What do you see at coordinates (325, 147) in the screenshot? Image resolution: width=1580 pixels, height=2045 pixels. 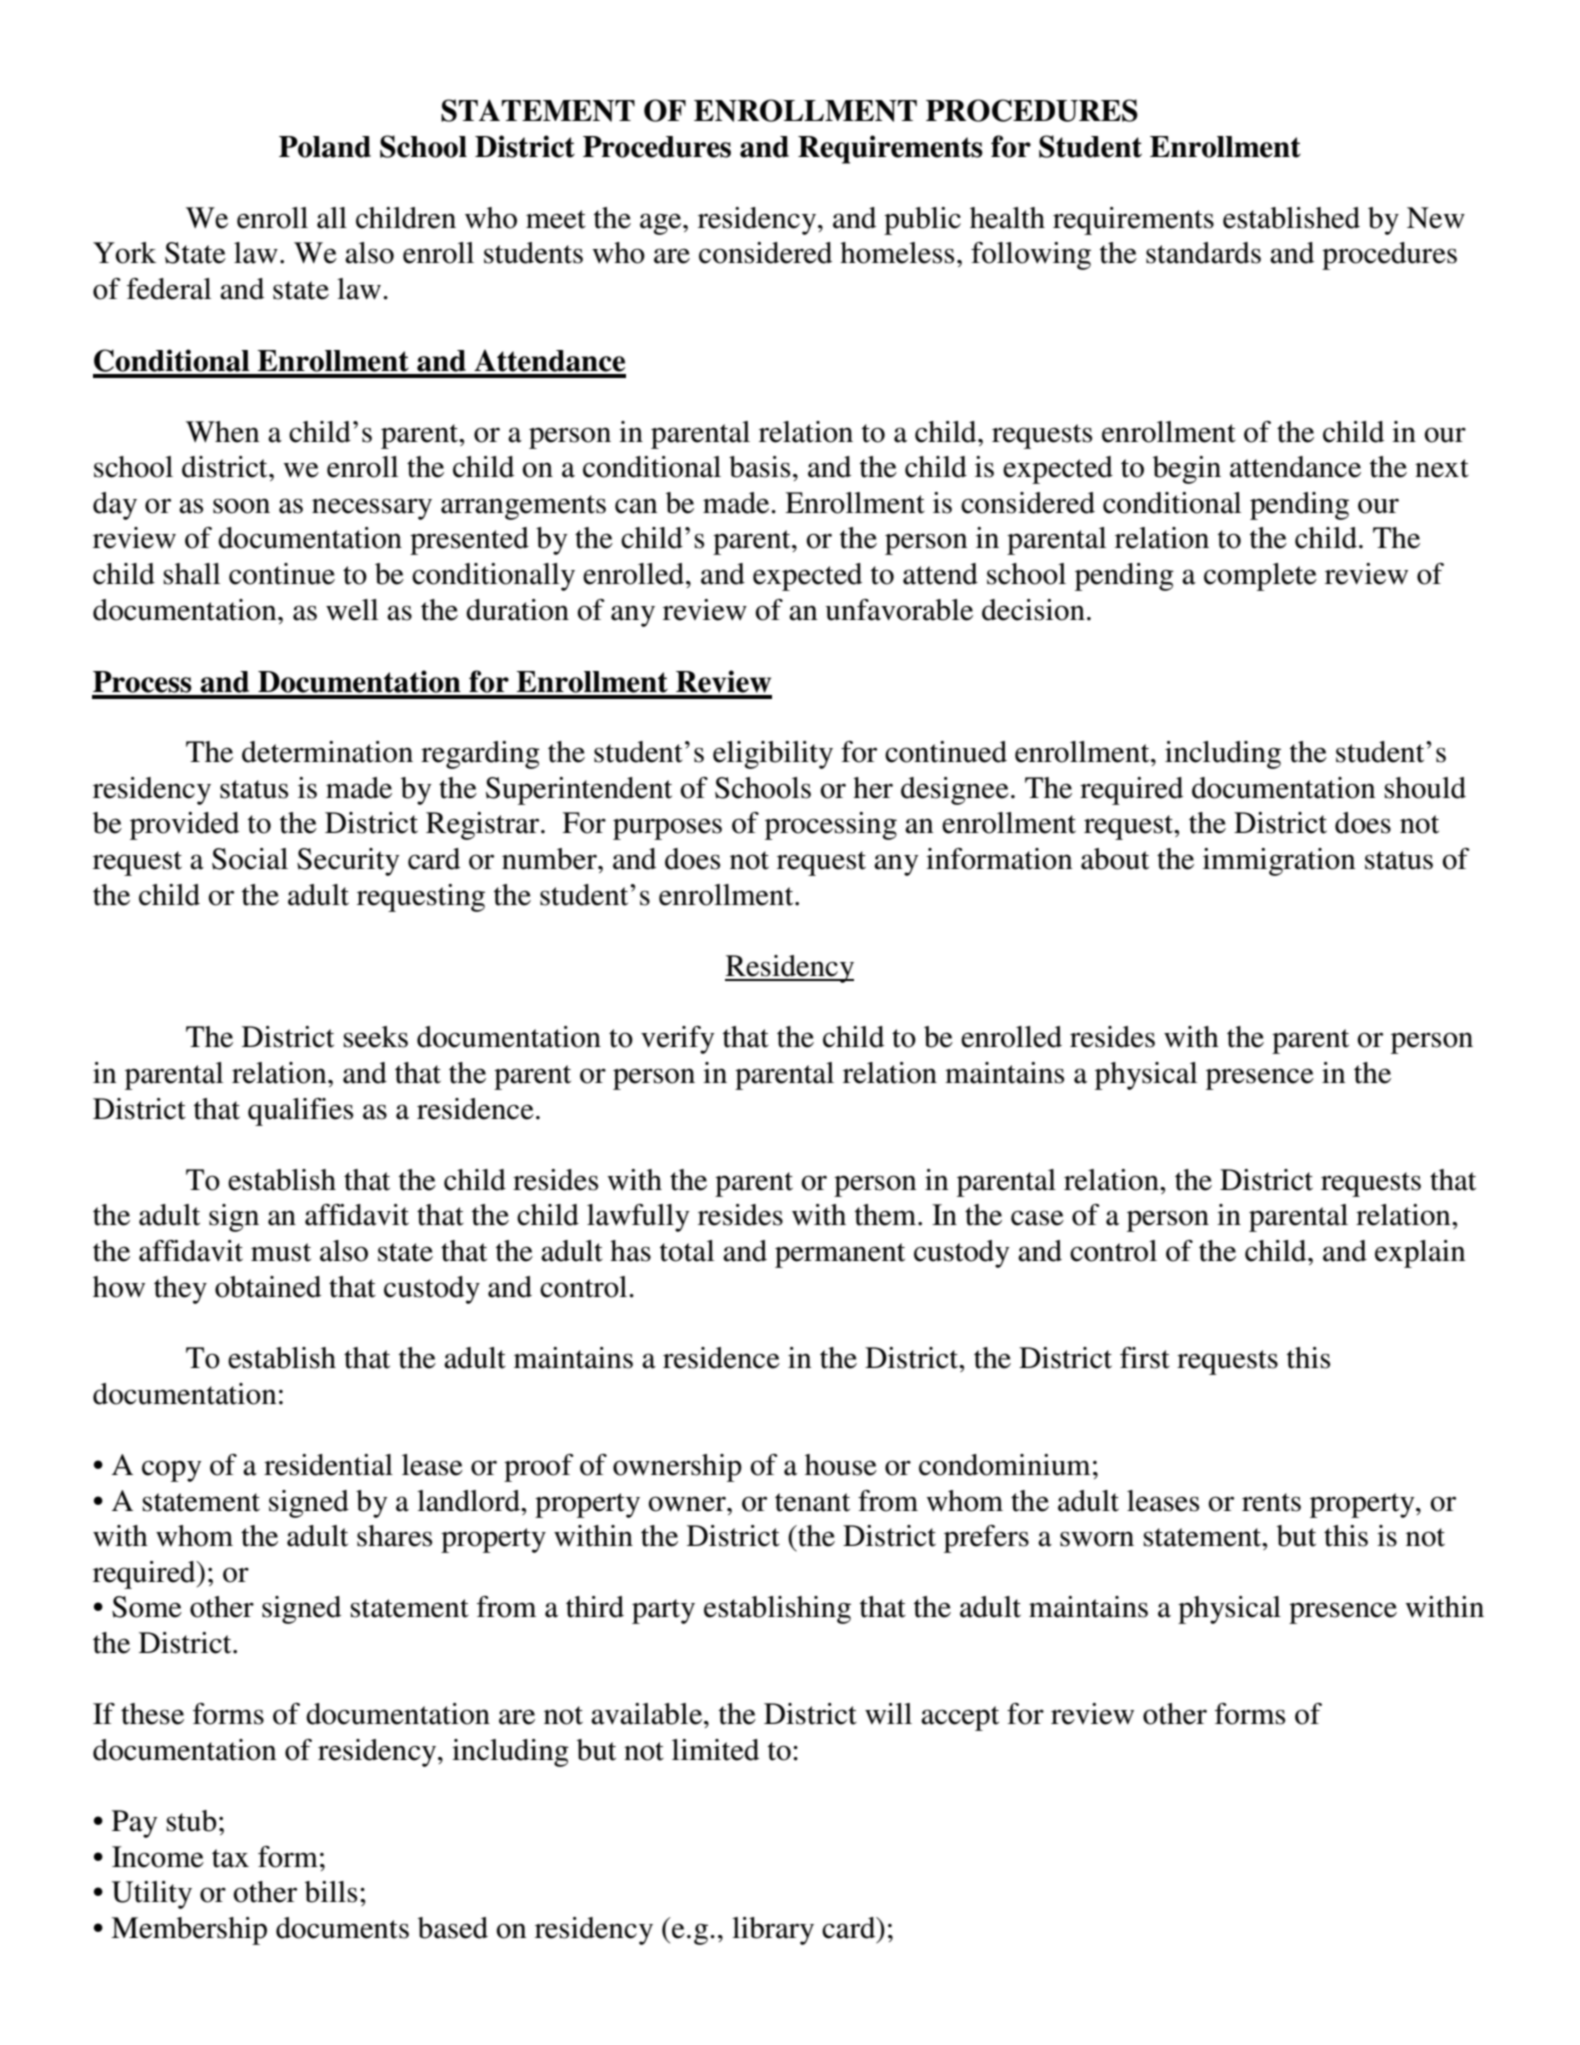 I see `Poland` at bounding box center [325, 147].
